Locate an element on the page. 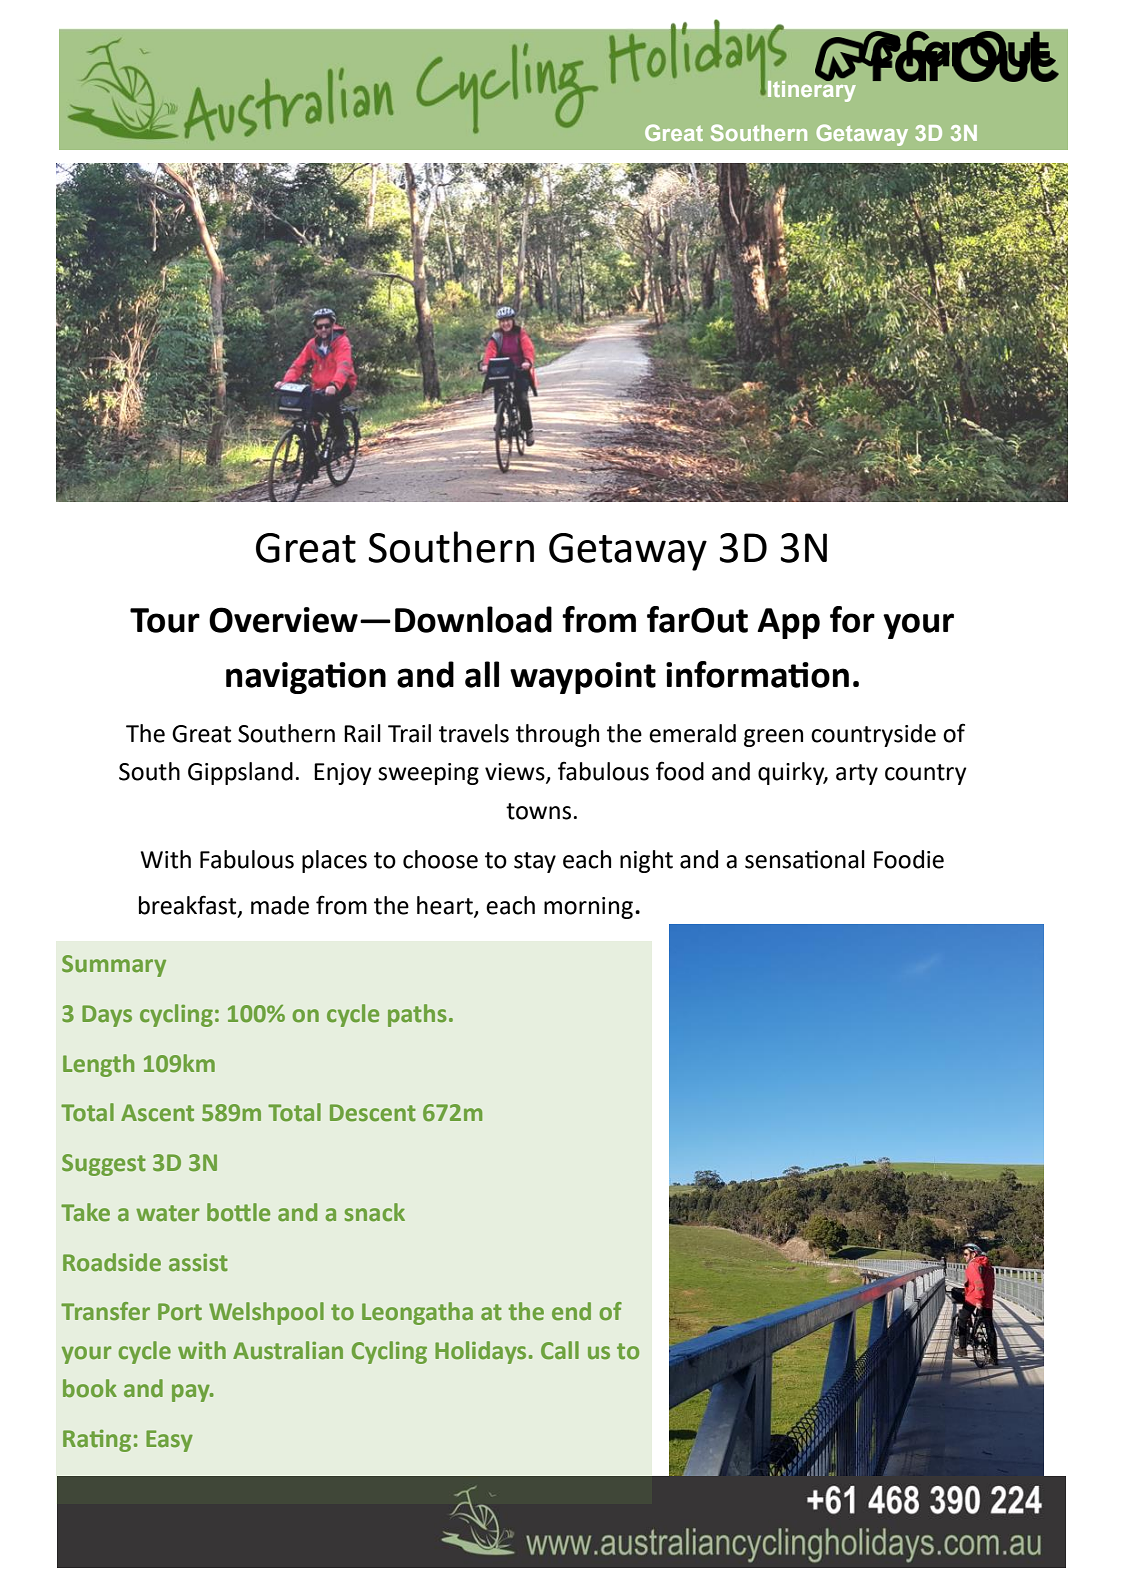  paths is located at coordinates (417, 1015).
